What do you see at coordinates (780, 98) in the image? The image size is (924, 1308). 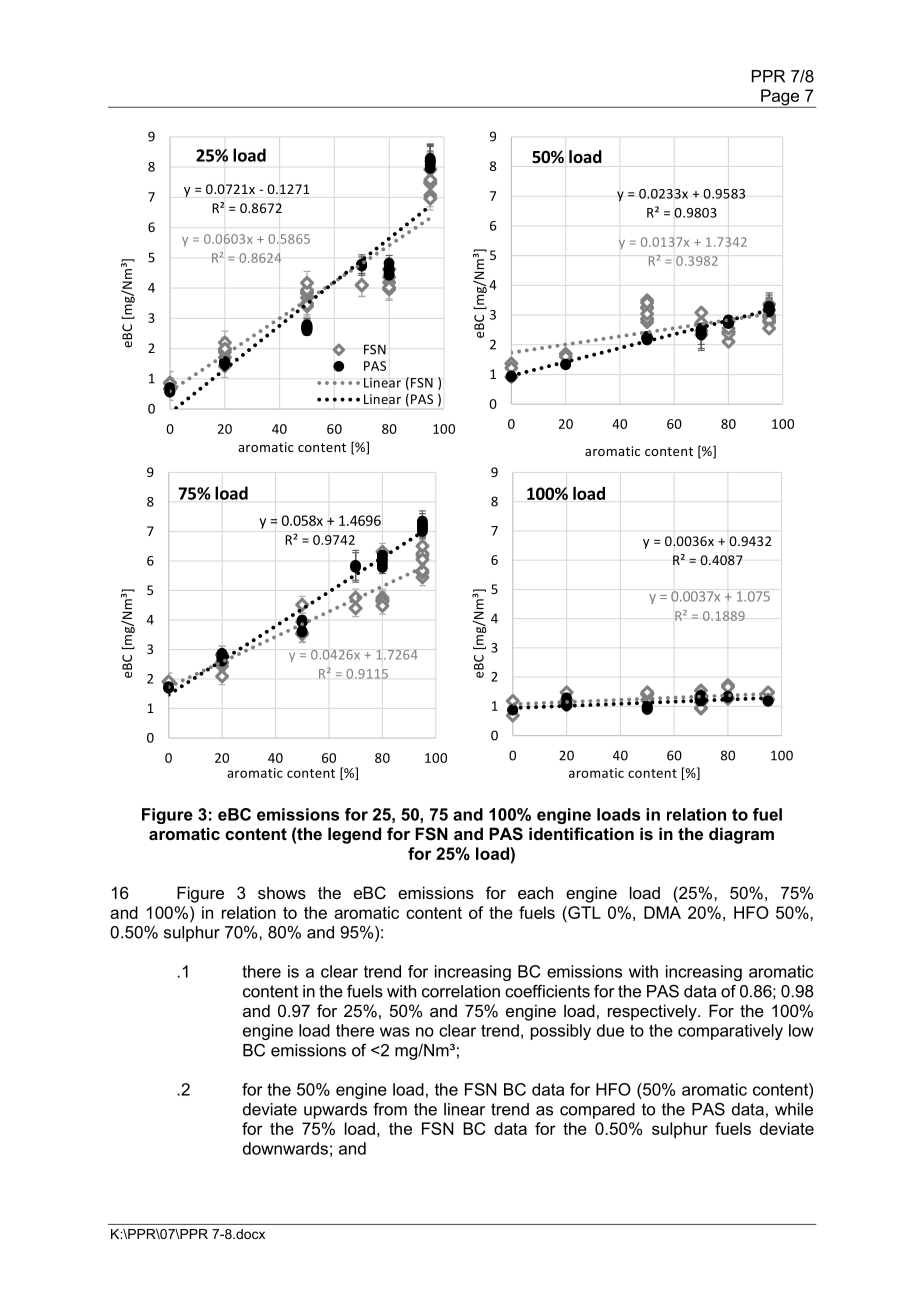 I see `Page` at bounding box center [780, 98].
